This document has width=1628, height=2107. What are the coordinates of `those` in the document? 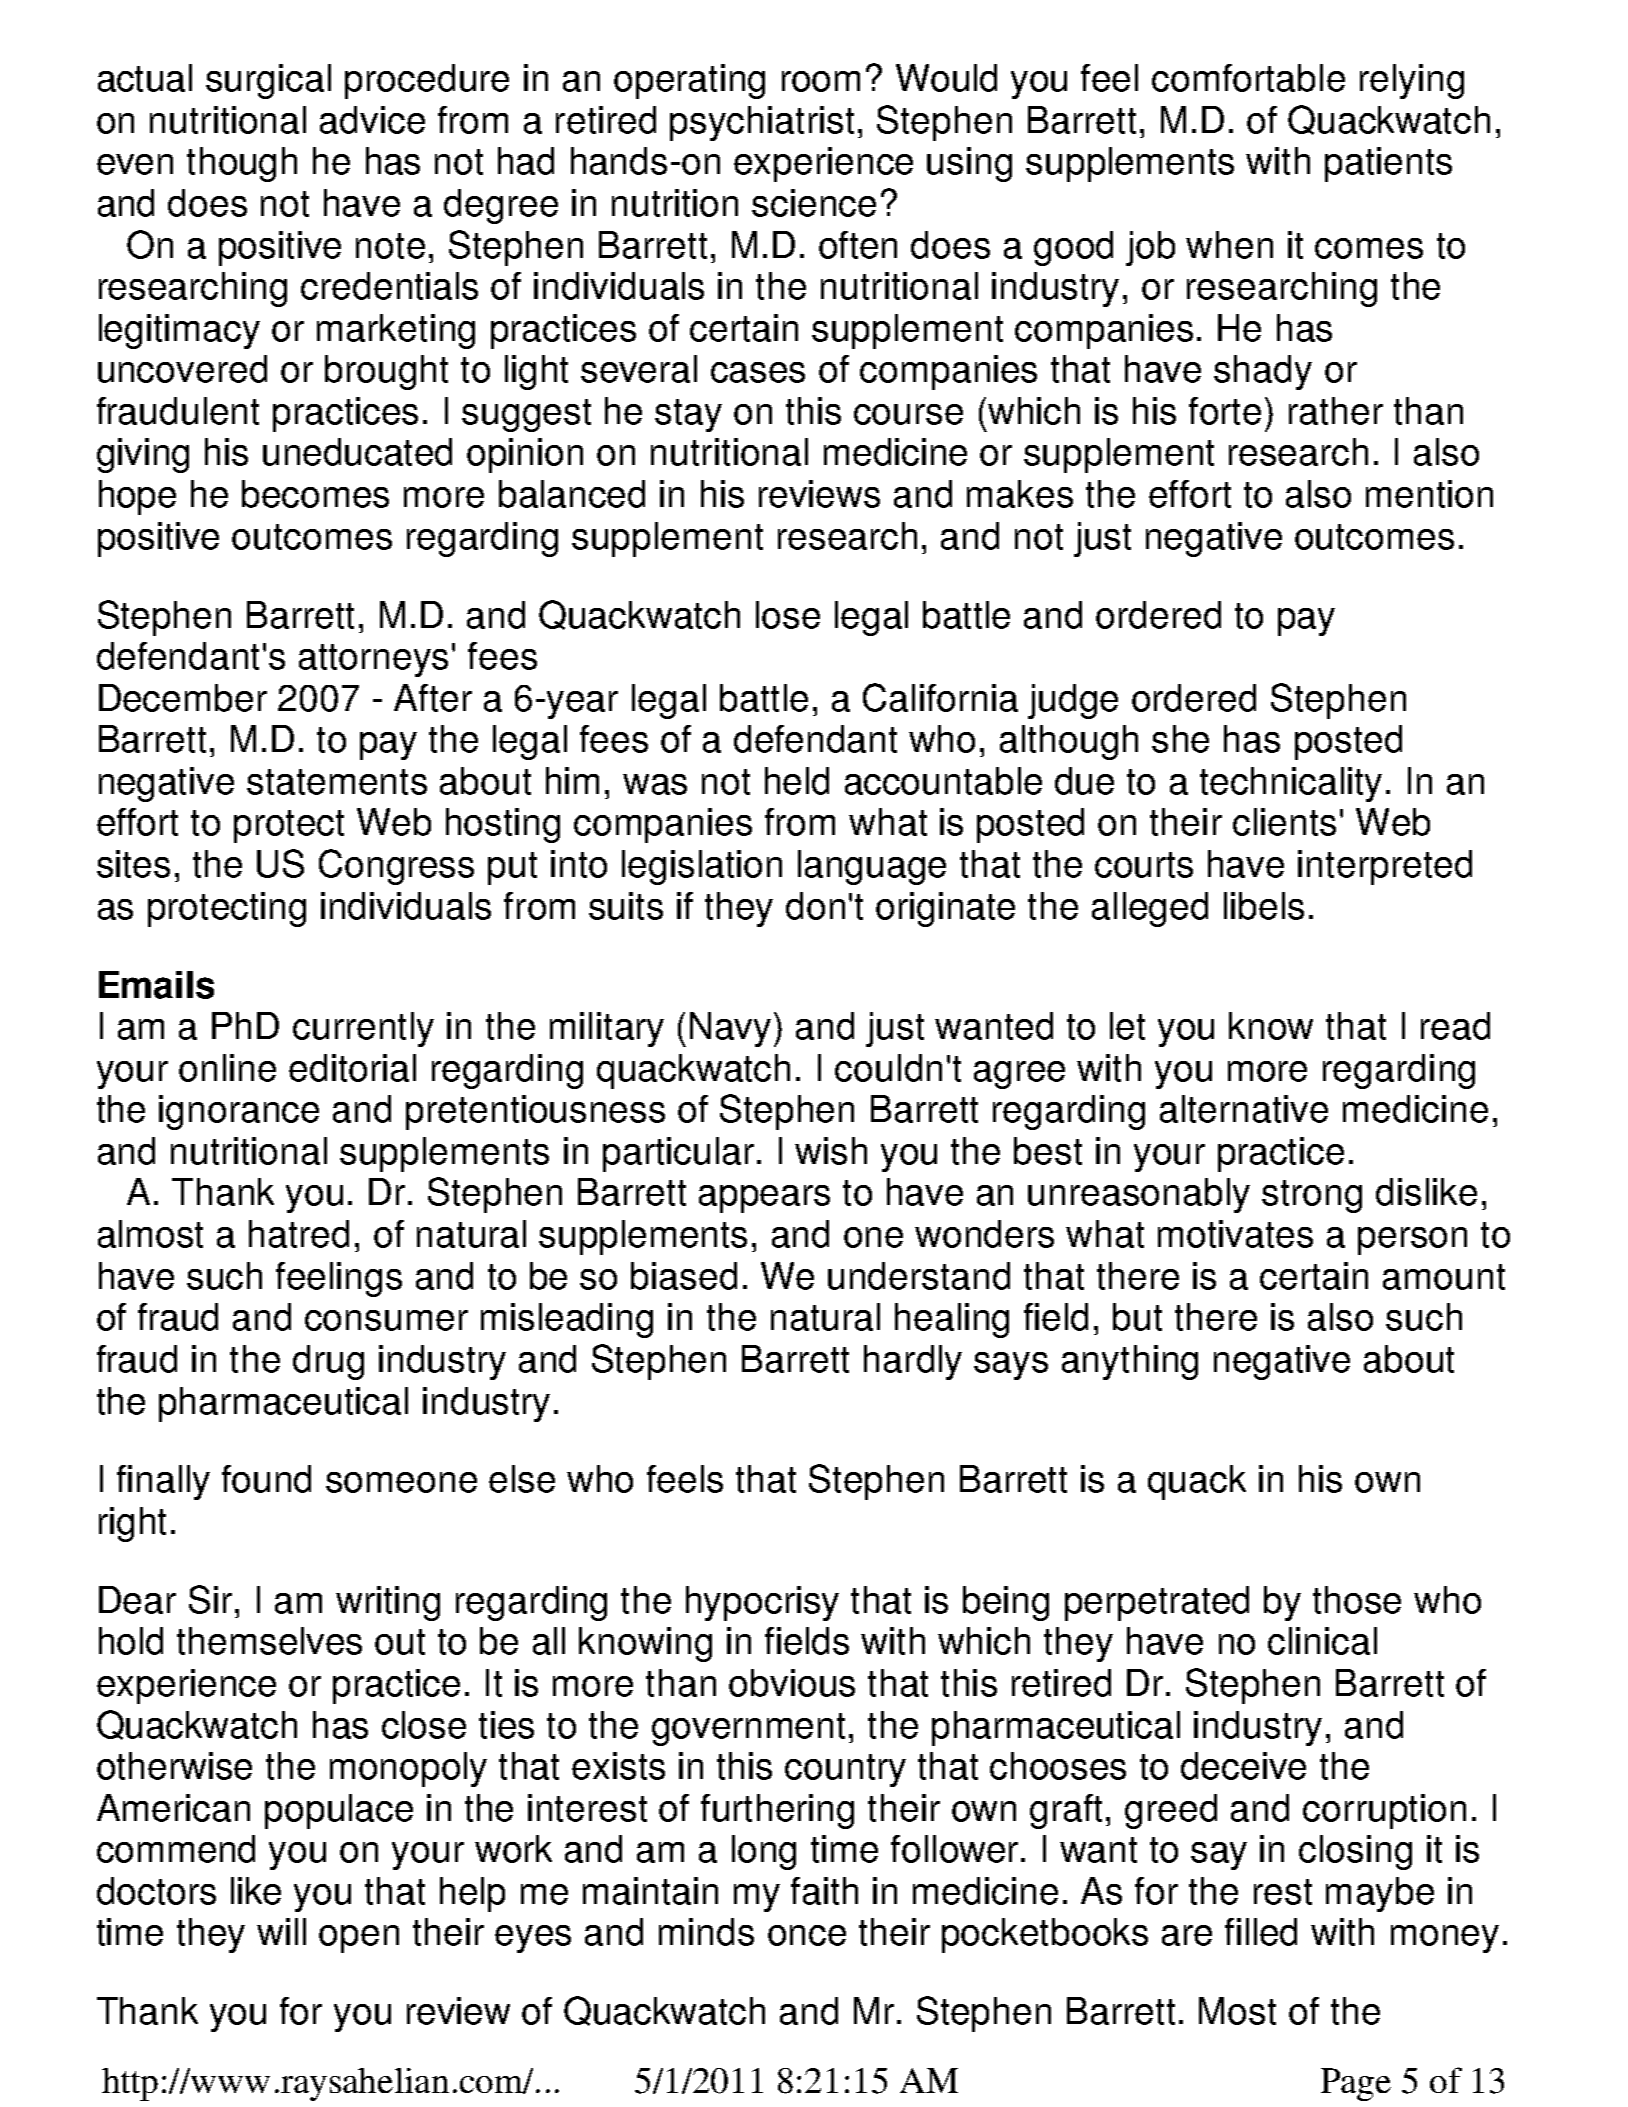 It's located at (1357, 1600).
